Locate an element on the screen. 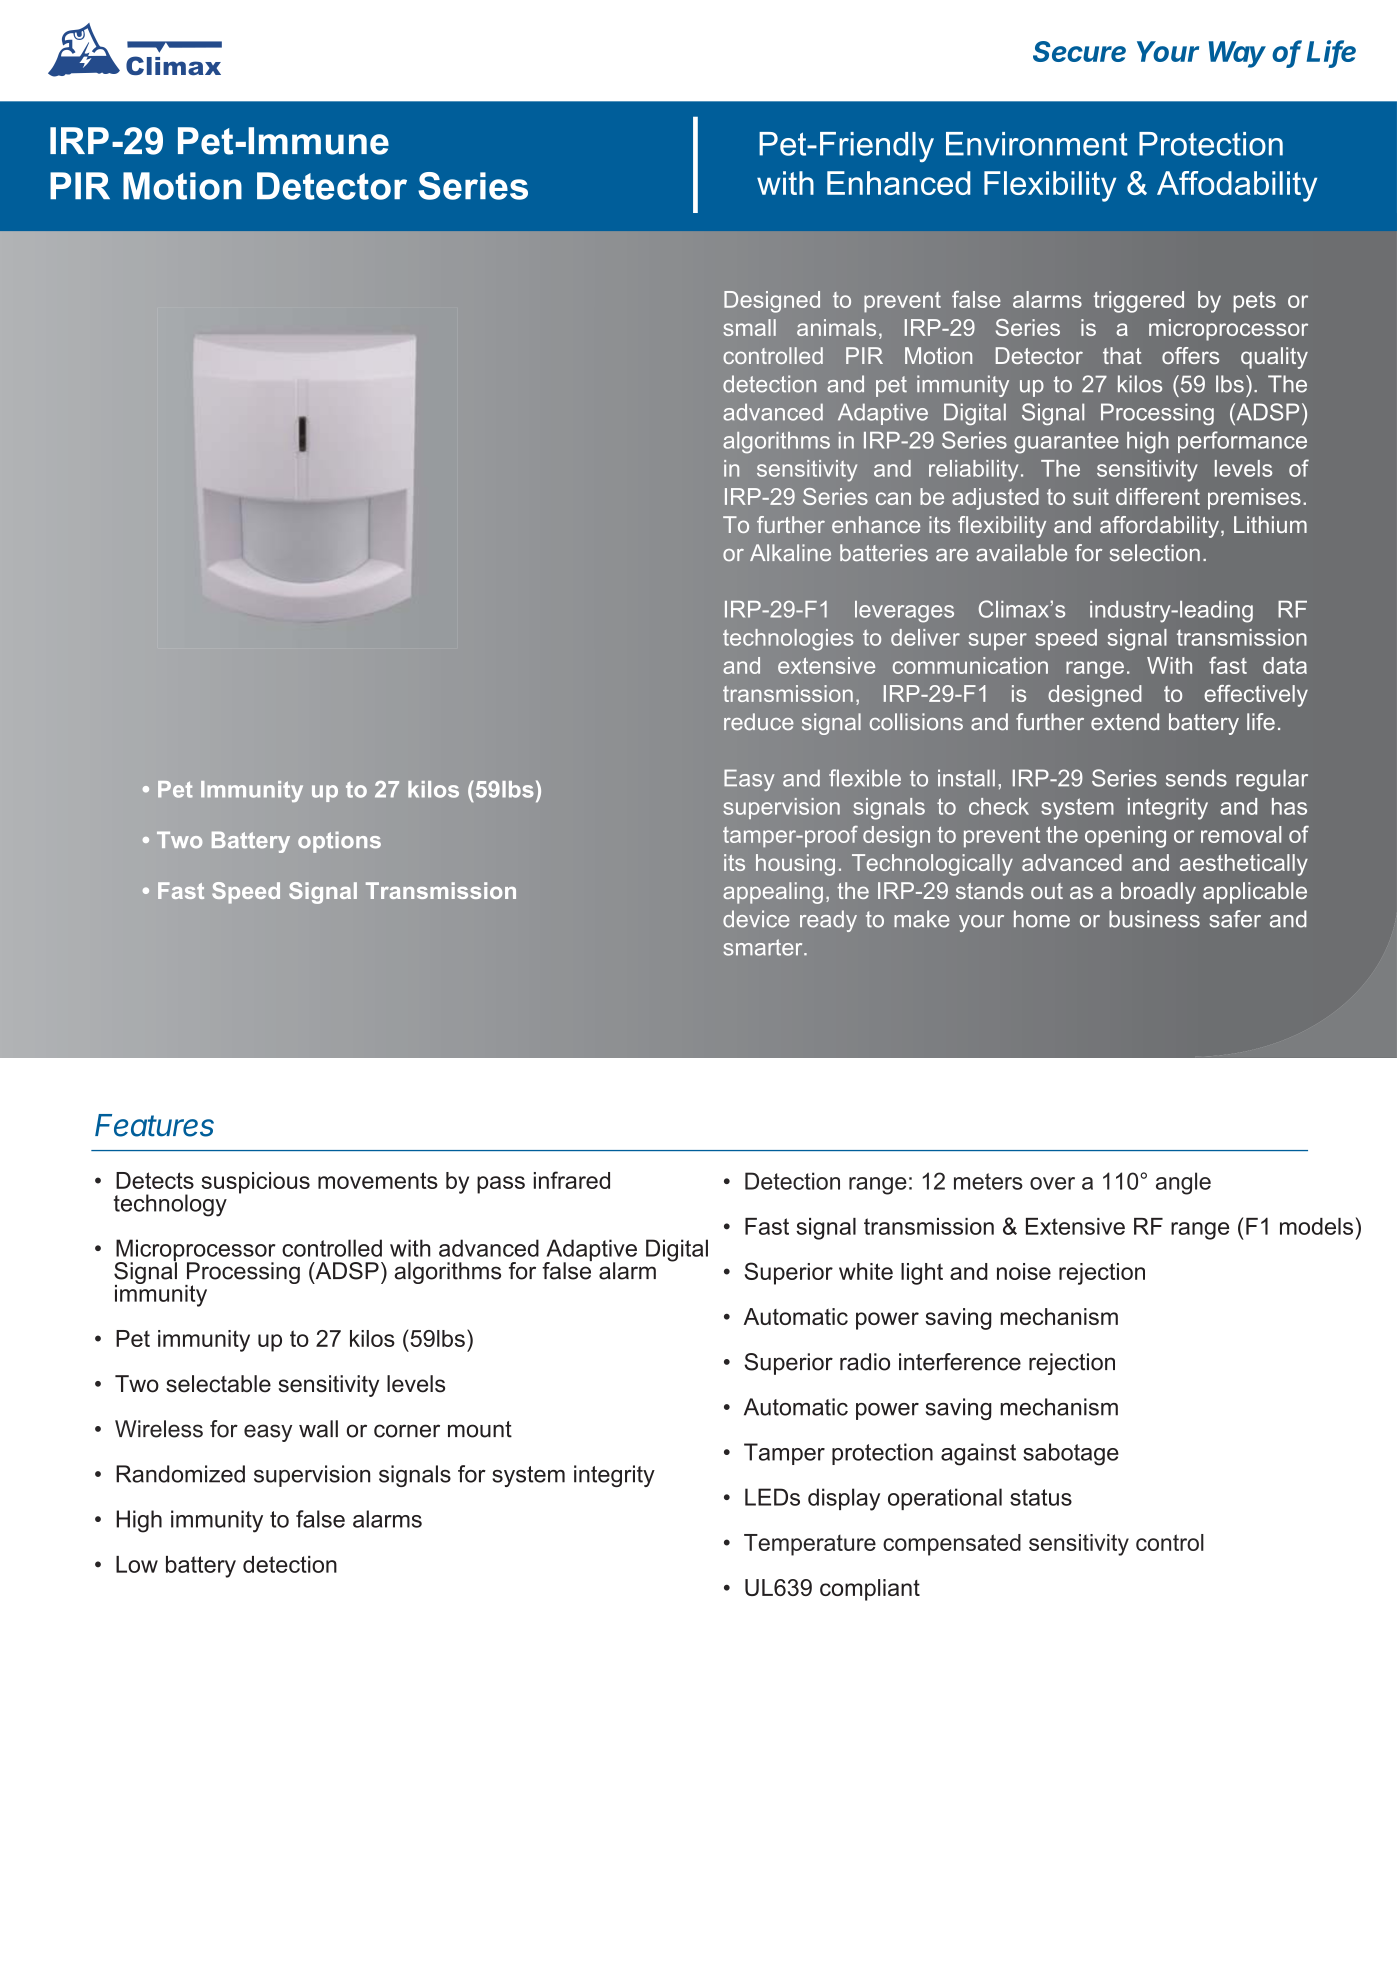 Image resolution: width=1397 pixels, height=1976 pixels. Secure is located at coordinates (1079, 51).
